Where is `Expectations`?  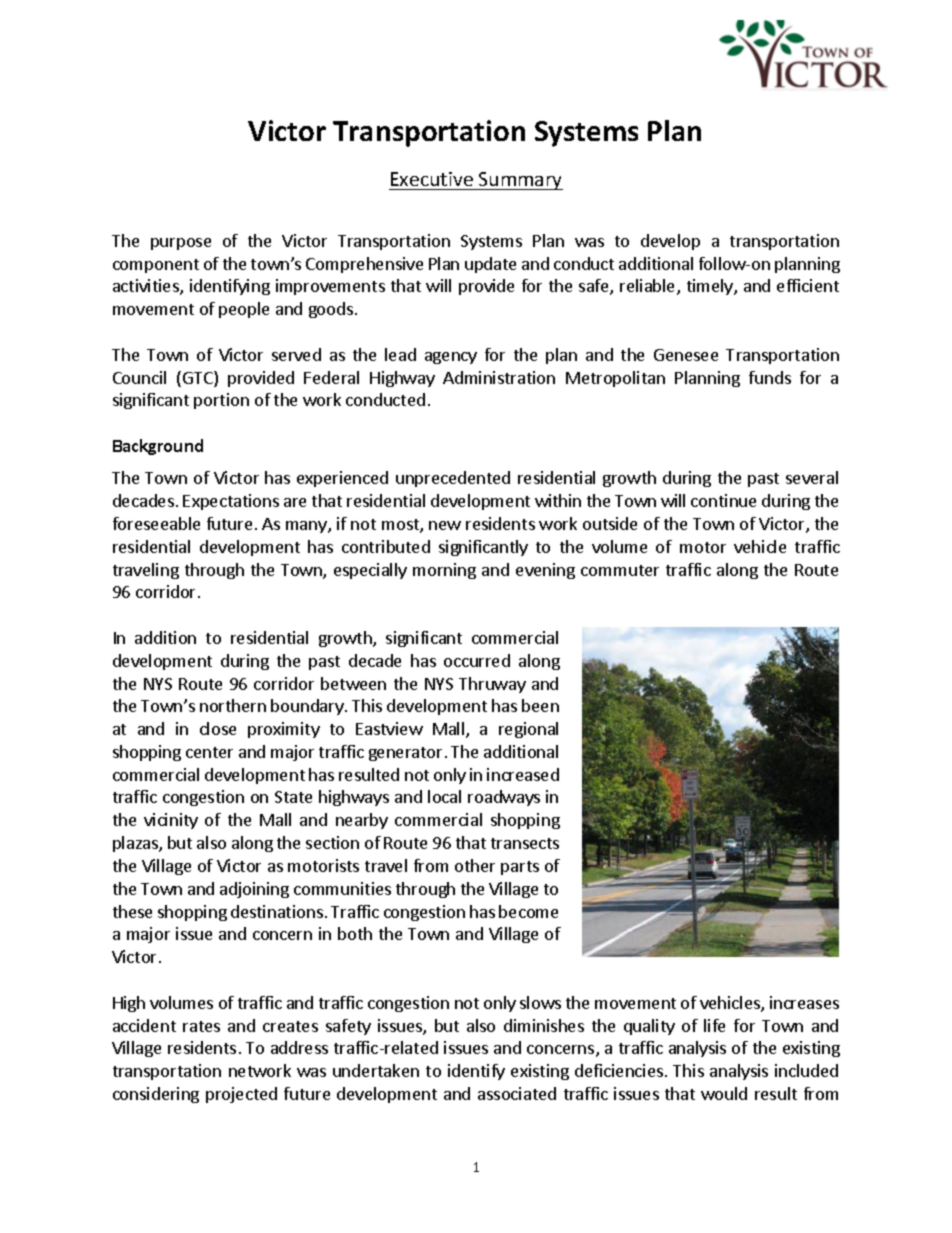
Expectations is located at coordinates (231, 502).
